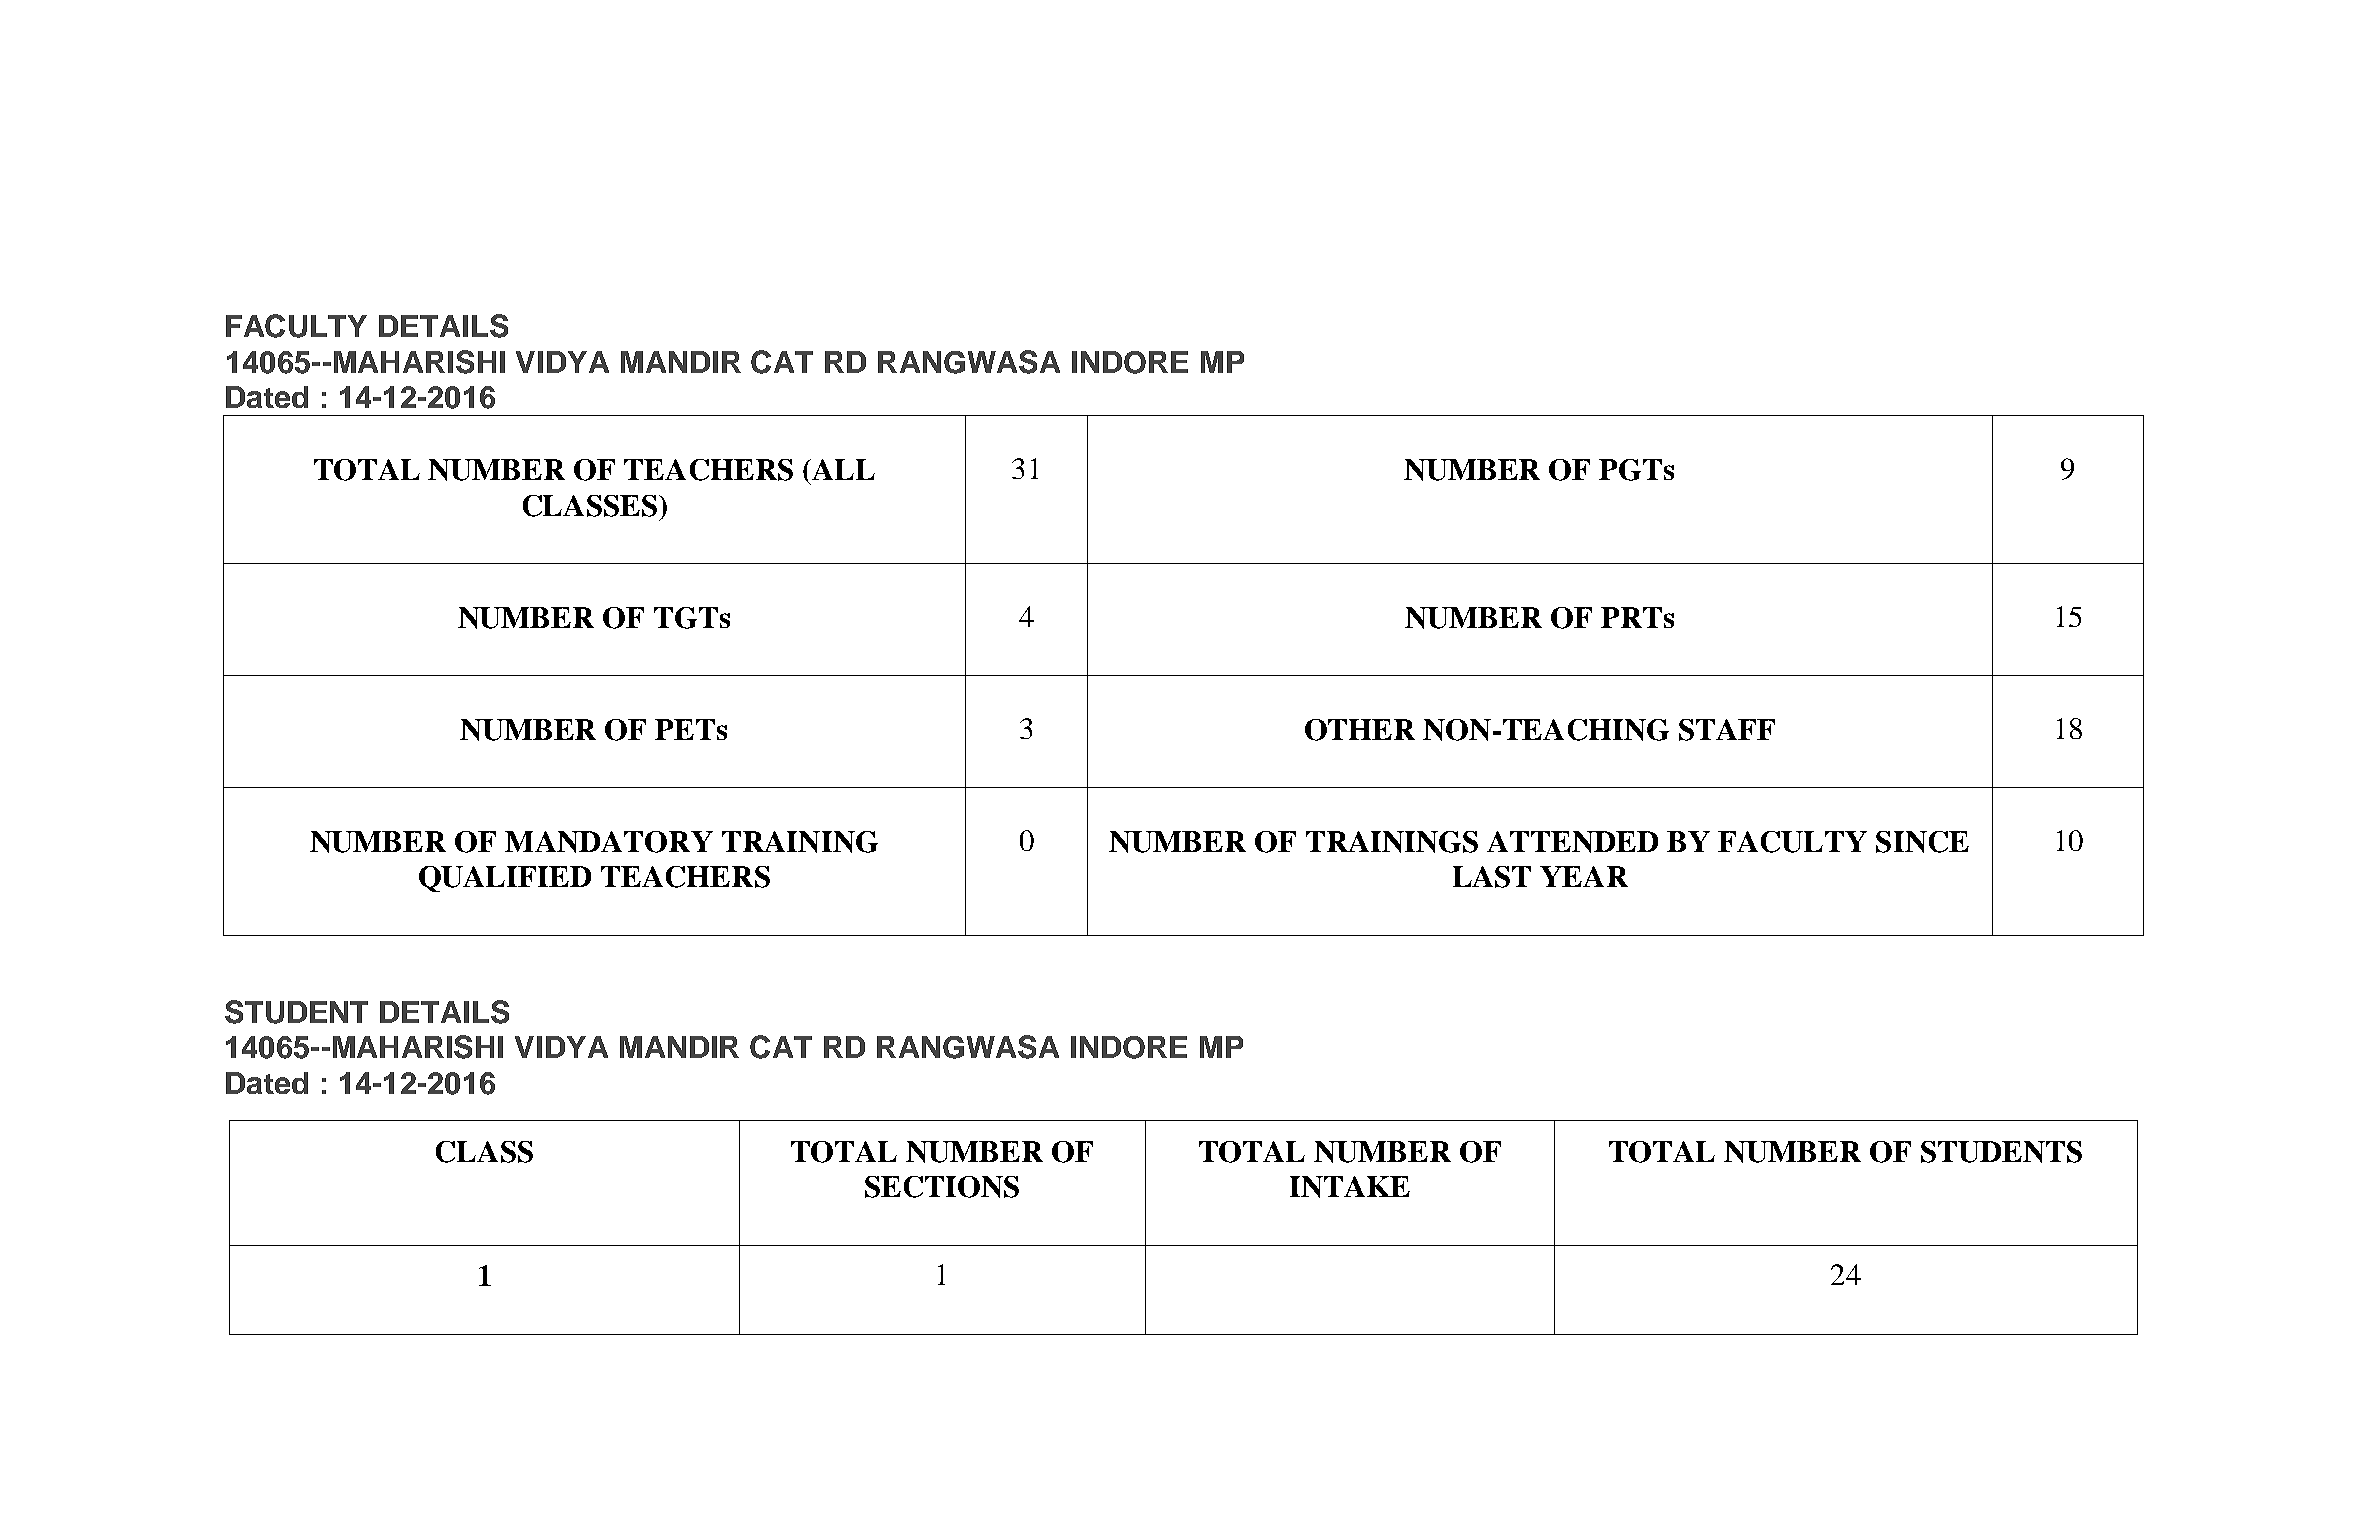  Describe the element at coordinates (1360, 730) in the screenshot. I see `OTHER` at that location.
